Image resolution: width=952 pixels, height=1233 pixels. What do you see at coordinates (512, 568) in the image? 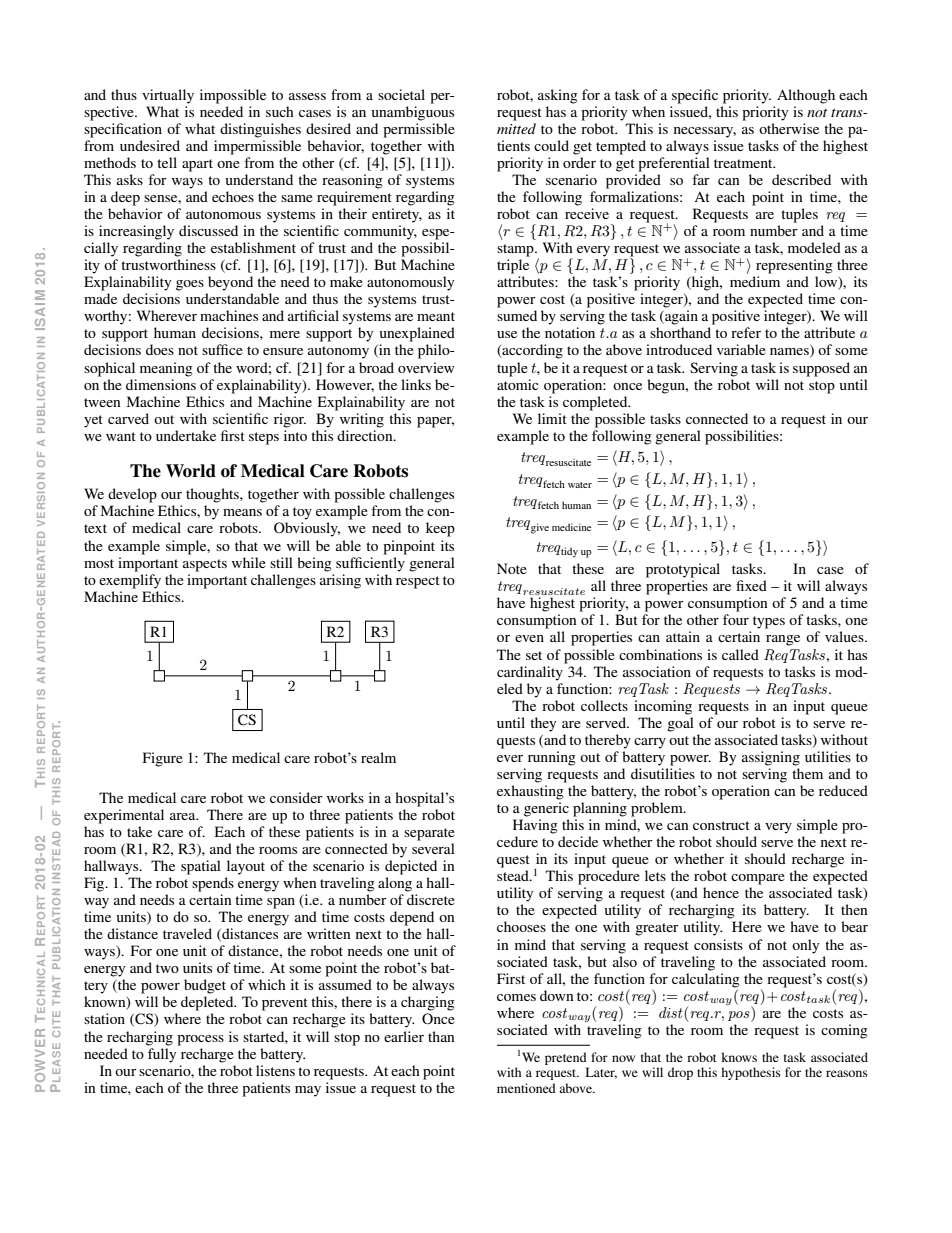
I see `Note` at bounding box center [512, 568].
